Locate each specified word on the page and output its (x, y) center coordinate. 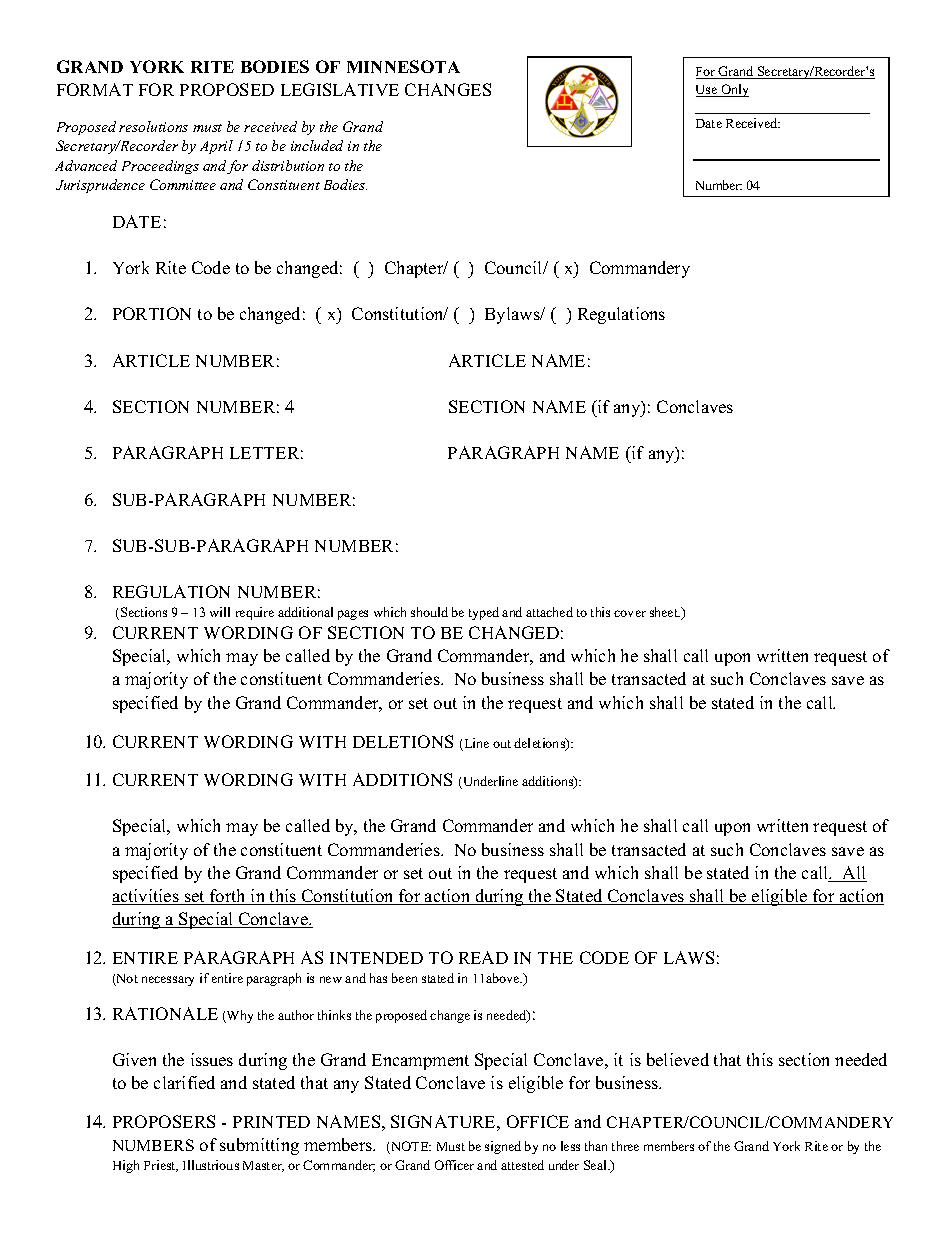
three (625, 1146)
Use (708, 91)
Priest (161, 1166)
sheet (665, 612)
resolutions (153, 126)
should (429, 612)
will (220, 612)
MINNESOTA (403, 66)
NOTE (410, 1147)
